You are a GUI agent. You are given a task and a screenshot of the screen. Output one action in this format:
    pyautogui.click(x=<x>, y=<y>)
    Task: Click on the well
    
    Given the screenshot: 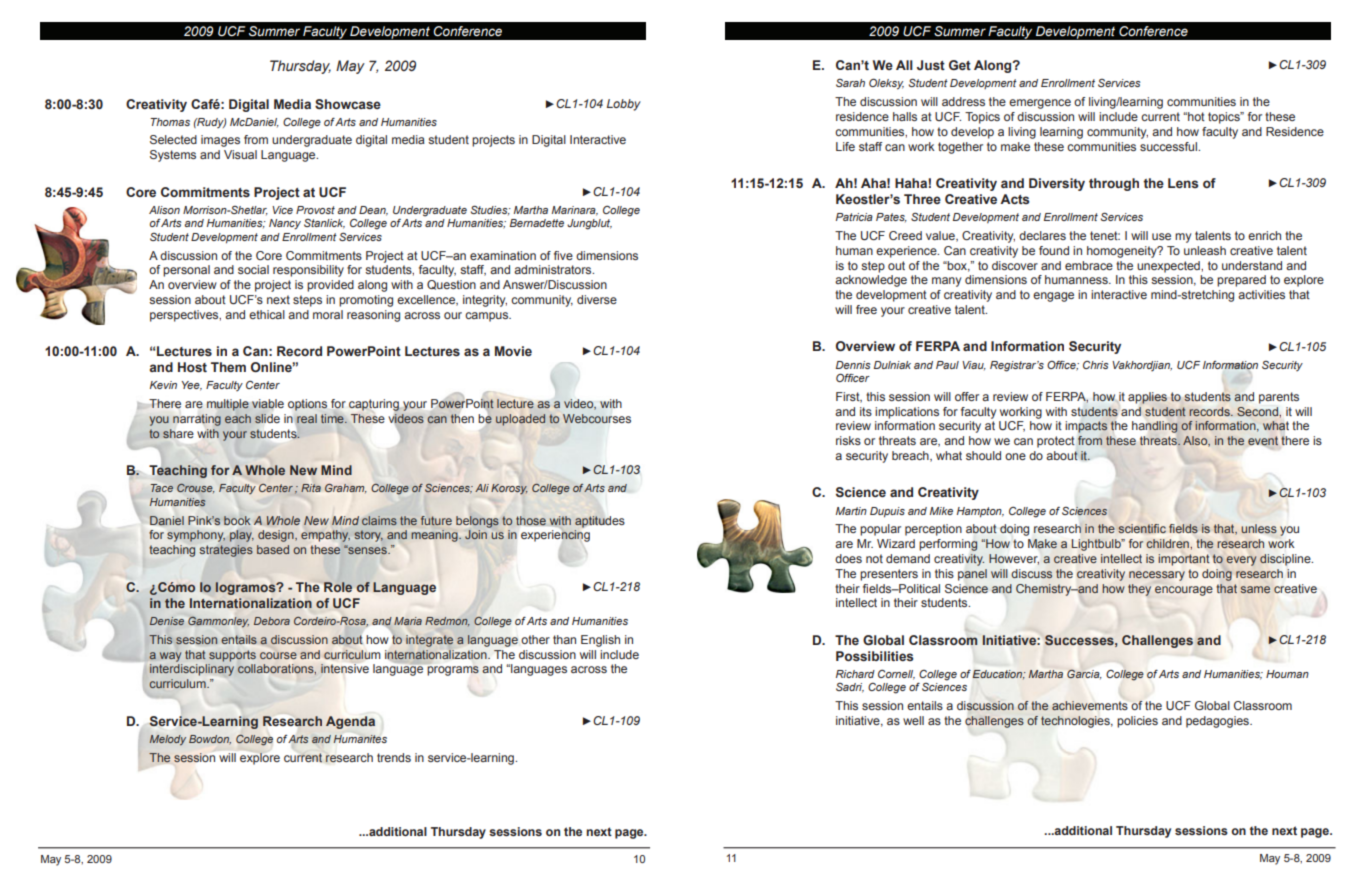 What is the action you would take?
    pyautogui.click(x=913, y=720)
